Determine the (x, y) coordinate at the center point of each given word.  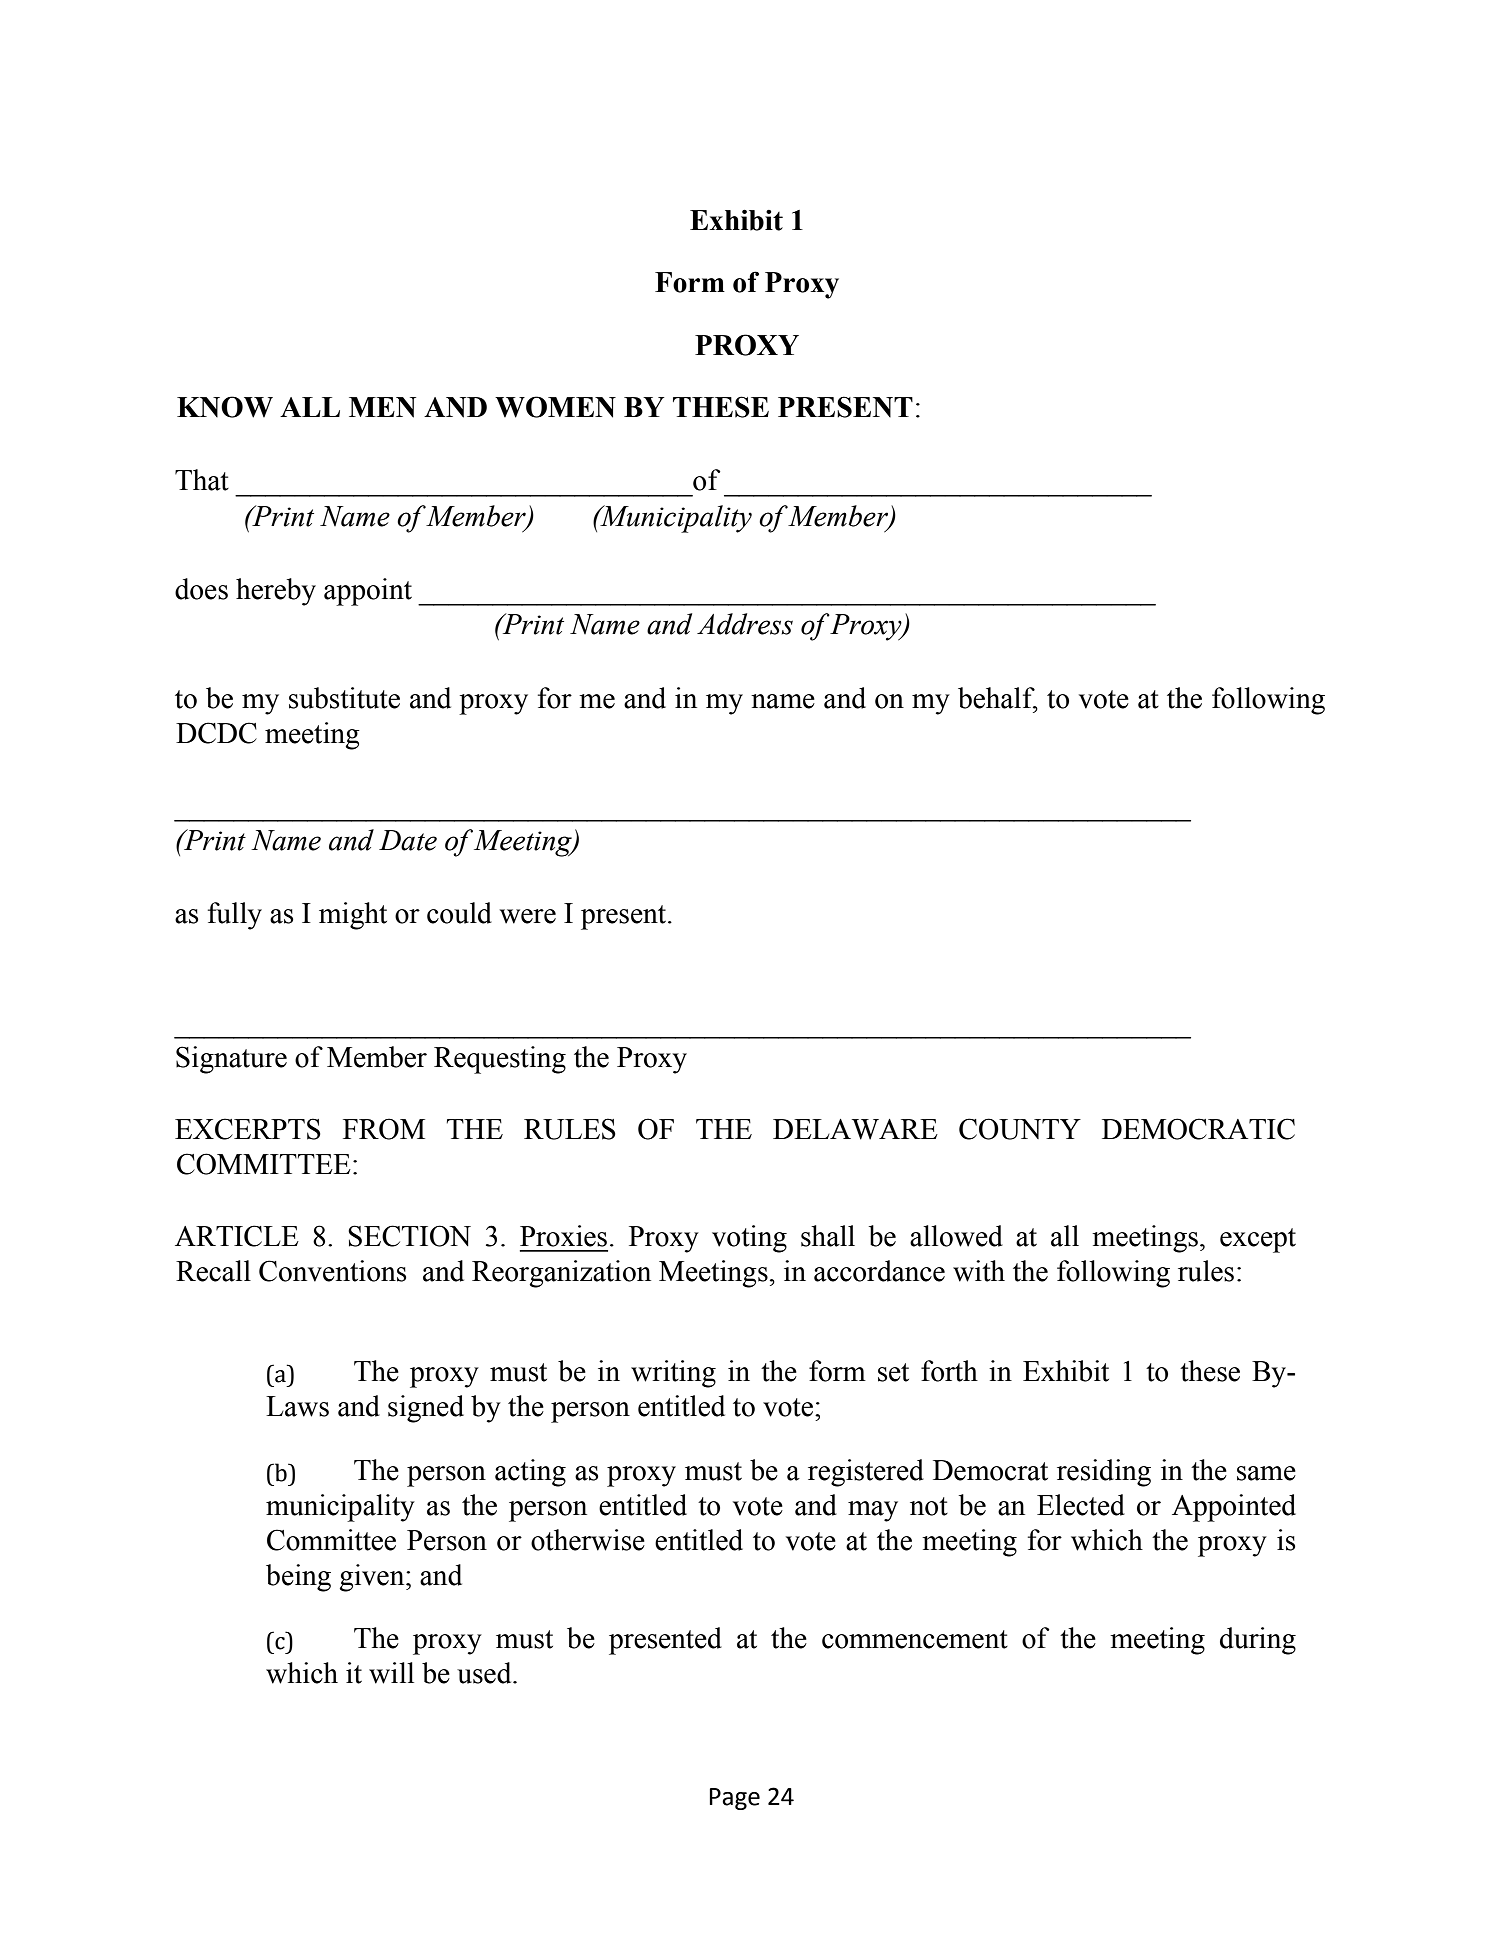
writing (673, 1374)
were (528, 916)
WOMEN (555, 407)
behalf (997, 698)
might (353, 916)
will (391, 1673)
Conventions (333, 1271)
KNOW (225, 407)
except (1258, 1240)
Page (734, 1799)
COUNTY (1020, 1129)
